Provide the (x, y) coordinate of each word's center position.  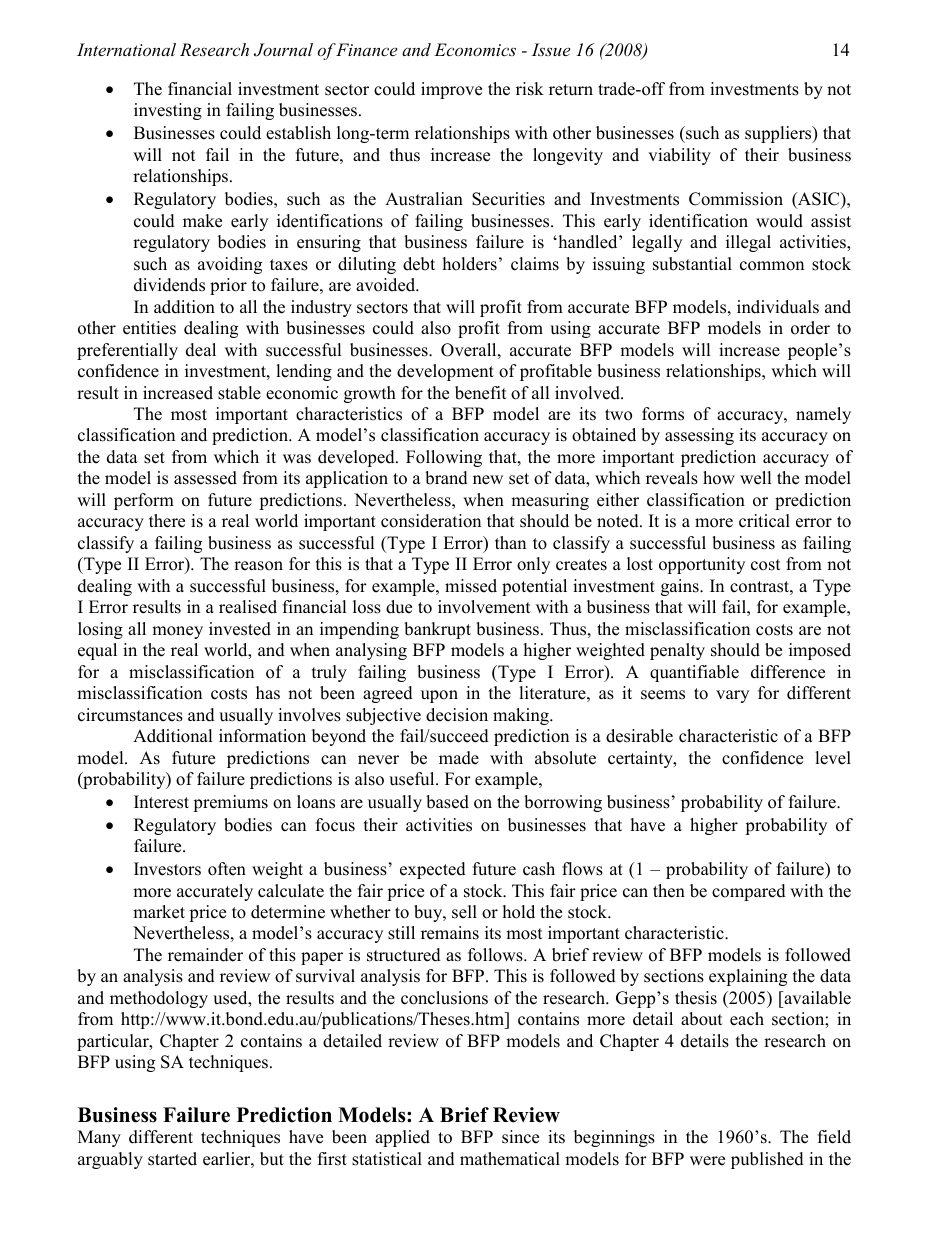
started (172, 1159)
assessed (205, 478)
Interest (161, 802)
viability (679, 156)
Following (444, 458)
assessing (699, 436)
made (459, 758)
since (520, 1137)
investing (168, 111)
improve (451, 90)
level (833, 758)
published (767, 1160)
